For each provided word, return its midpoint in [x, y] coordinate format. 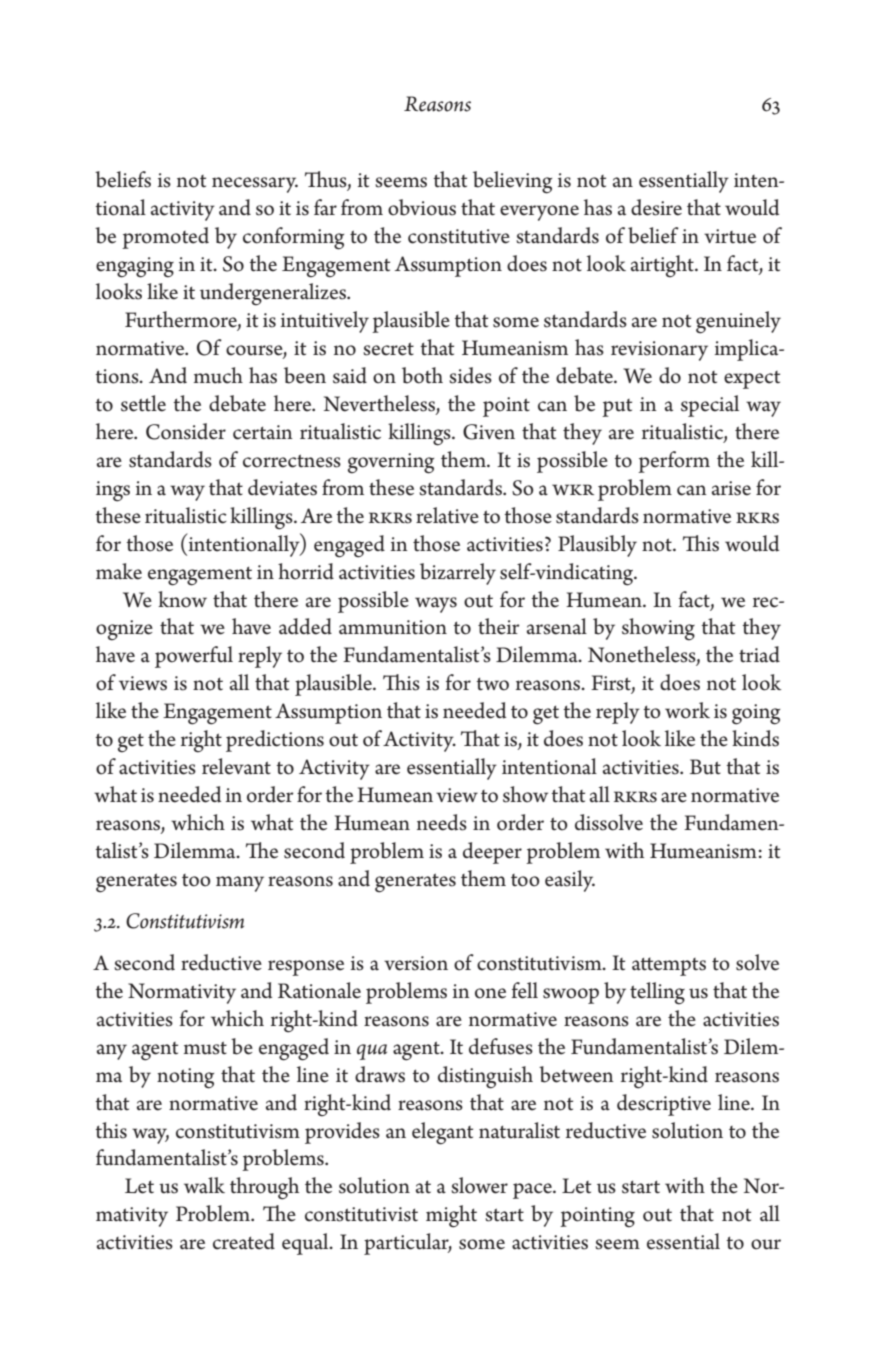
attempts [669, 966]
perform [674, 462]
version [416, 963]
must [205, 1048]
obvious [422, 207]
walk [204, 1185]
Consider [186, 431]
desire [656, 207]
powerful [194, 657]
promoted [165, 238]
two [492, 684]
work [687, 710]
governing [391, 463]
